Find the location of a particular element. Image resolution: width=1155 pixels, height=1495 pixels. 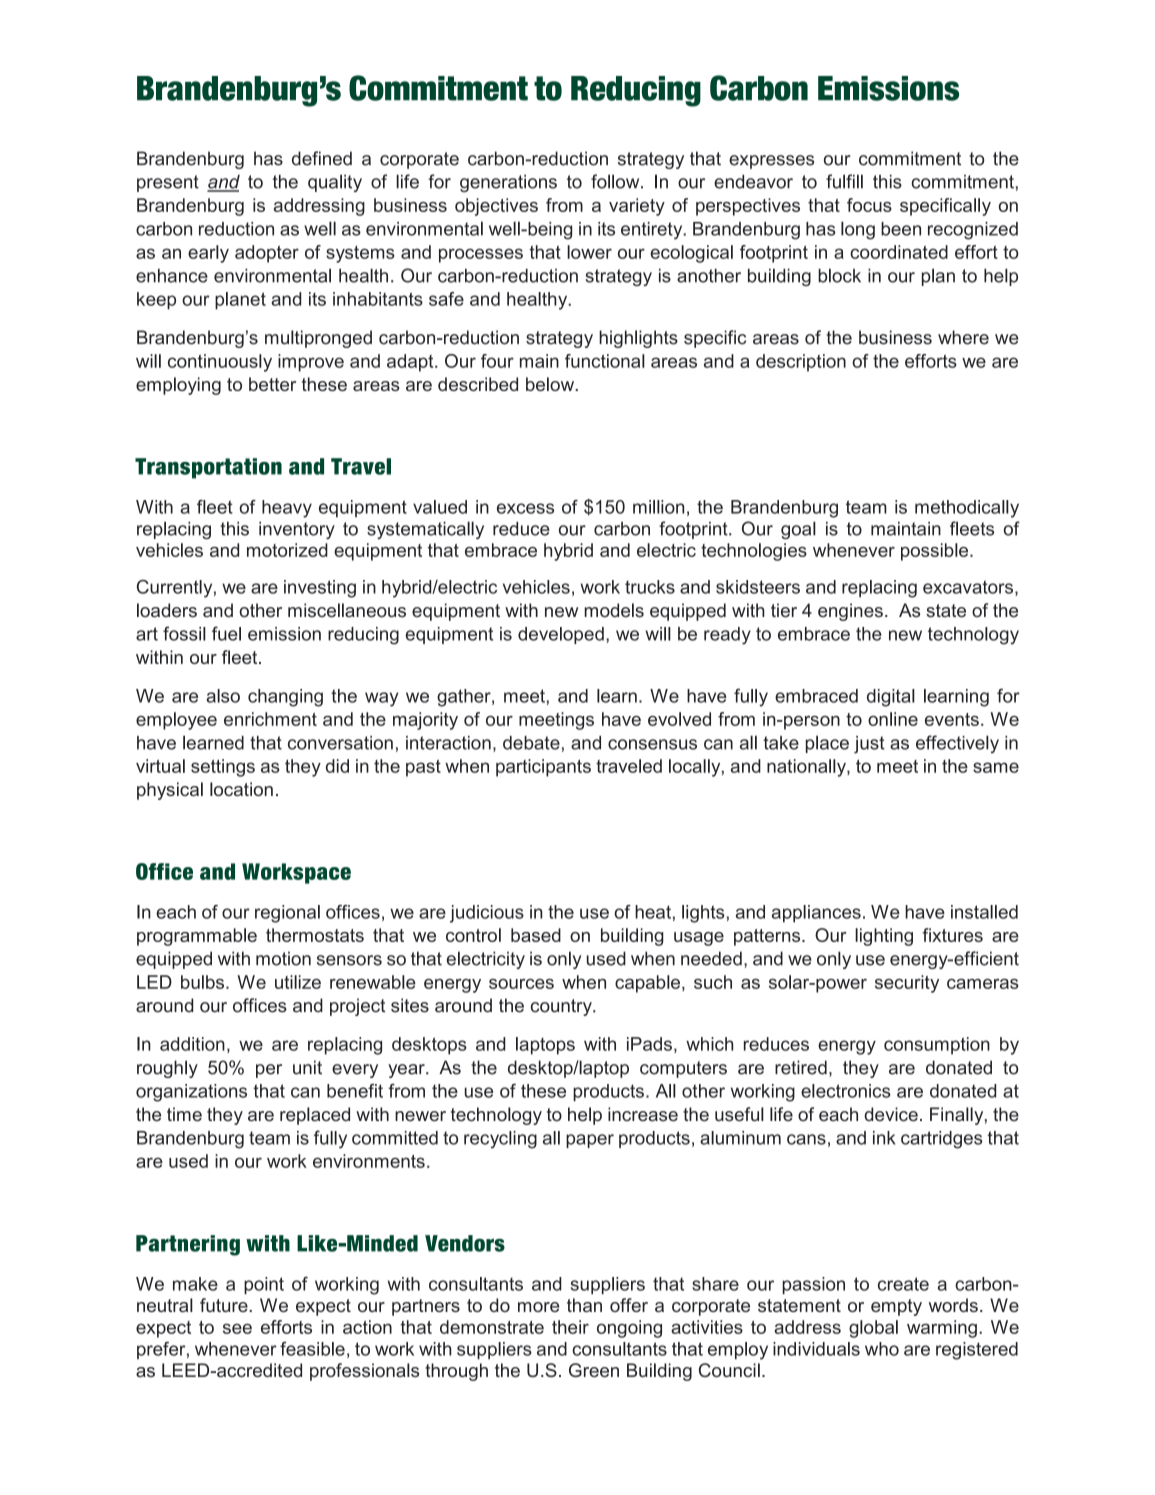

who is located at coordinates (882, 1349).
